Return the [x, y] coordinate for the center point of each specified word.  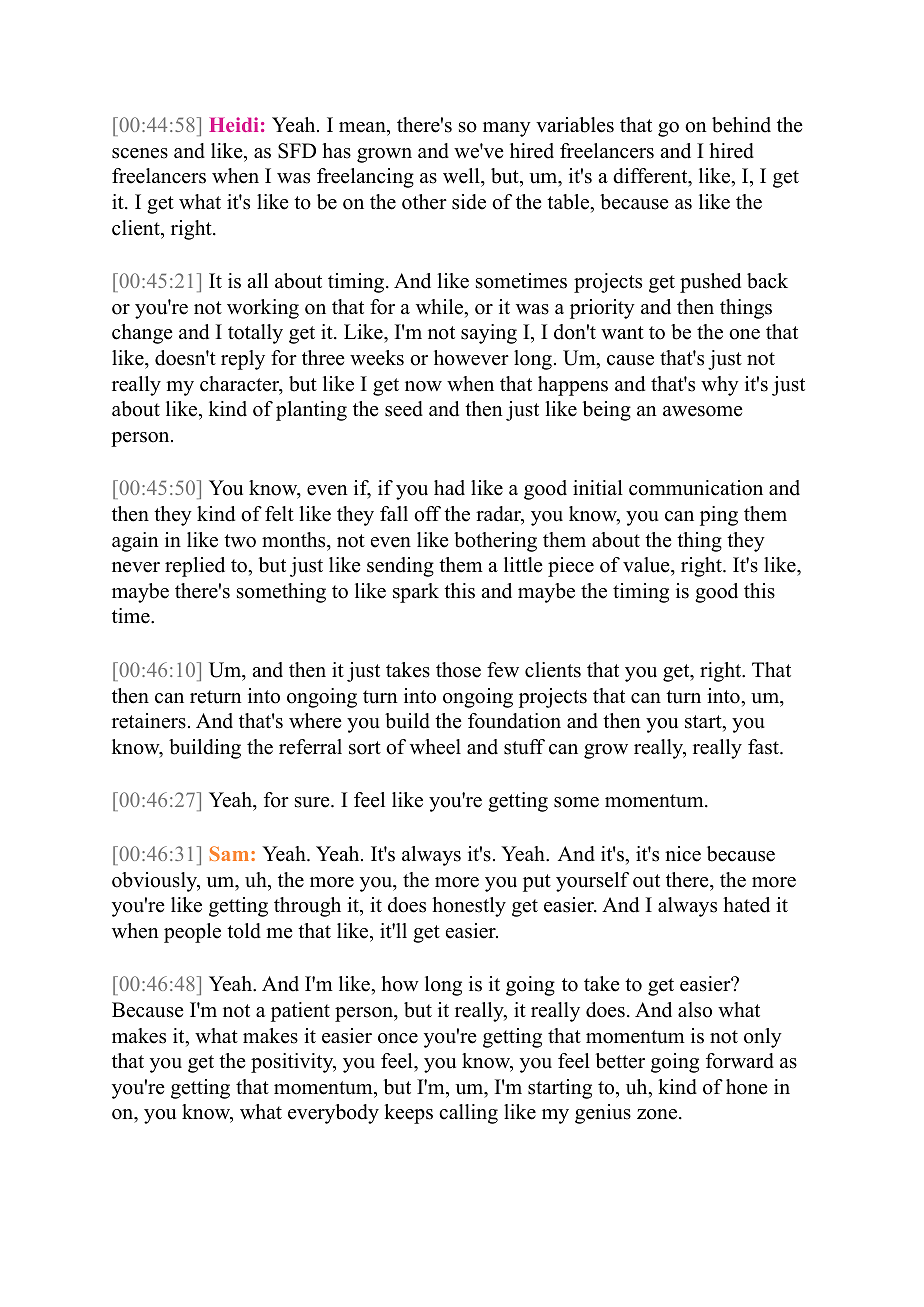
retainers [149, 721]
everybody [333, 1114]
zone [658, 1114]
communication [696, 488]
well [462, 177]
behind [741, 125]
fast [764, 747]
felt [279, 514]
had [449, 488]
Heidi [233, 124]
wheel [435, 747]
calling [468, 1114]
